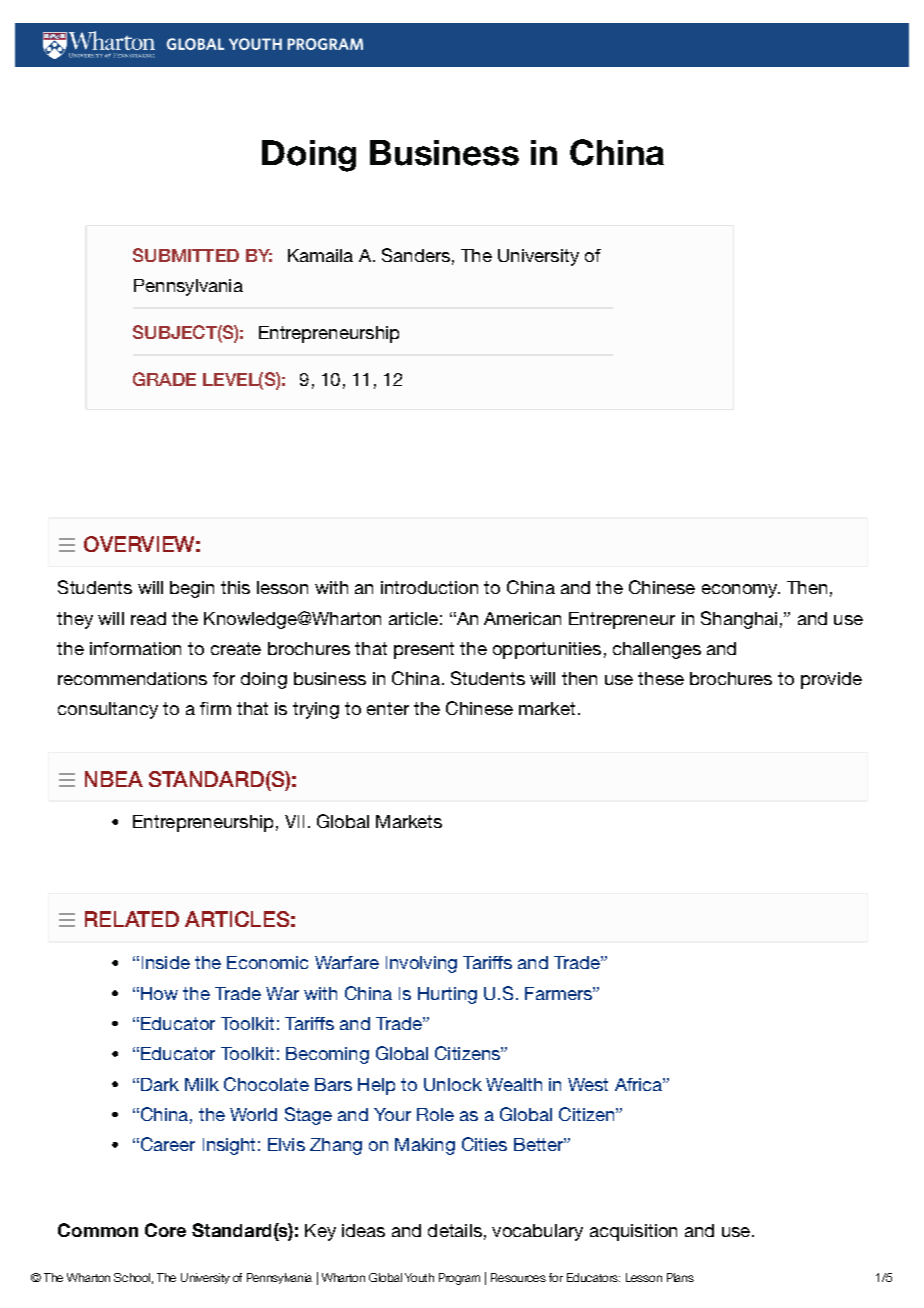 The image size is (924, 1308). What do you see at coordinates (388, 708) in the screenshot?
I see `enter` at bounding box center [388, 708].
